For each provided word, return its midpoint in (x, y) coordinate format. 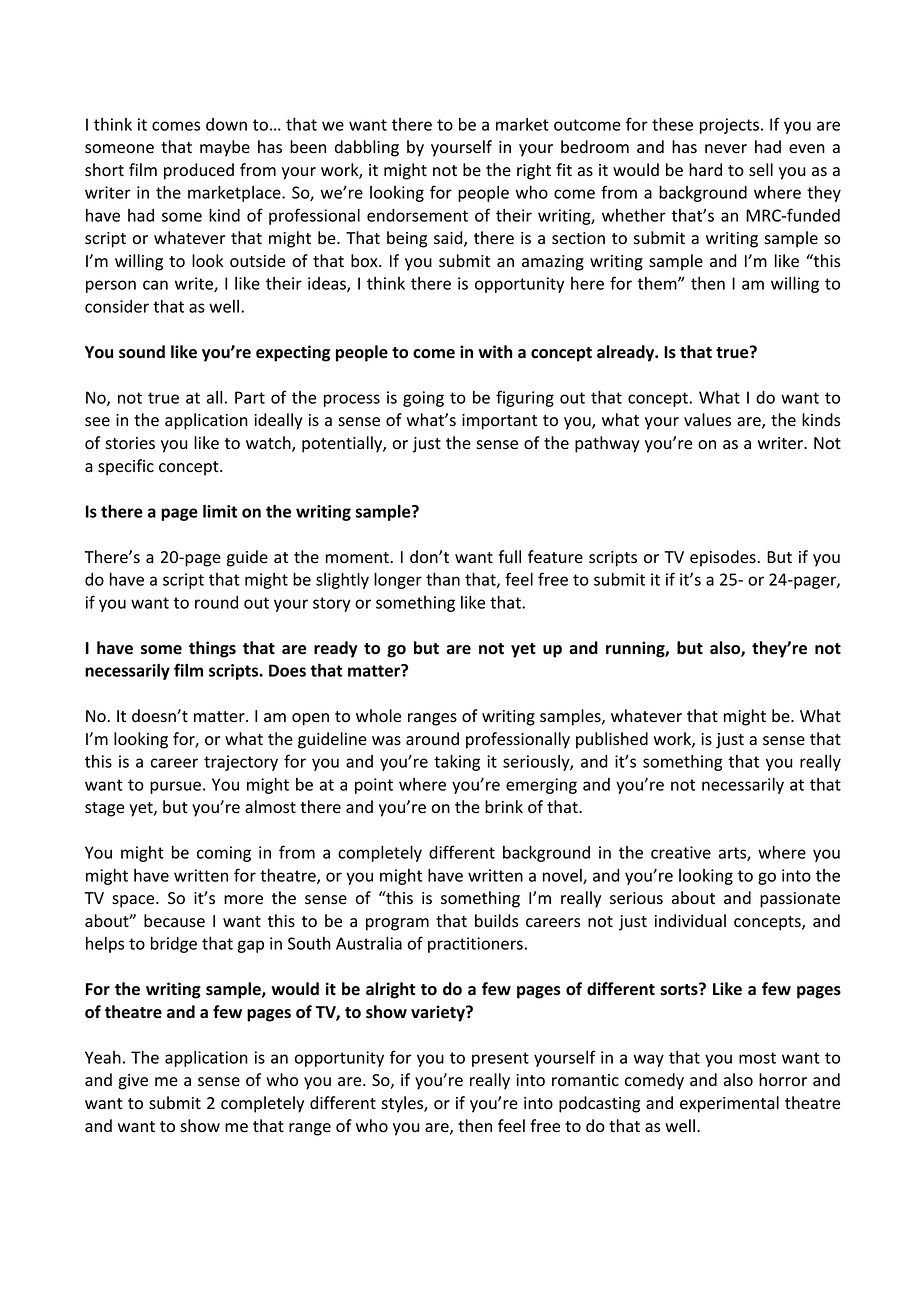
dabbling (367, 148)
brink (504, 806)
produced (199, 171)
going (423, 399)
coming (224, 854)
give (133, 1082)
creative (681, 852)
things (212, 649)
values (707, 420)
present (500, 1059)
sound (142, 352)
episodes (724, 558)
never (726, 149)
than (443, 579)
